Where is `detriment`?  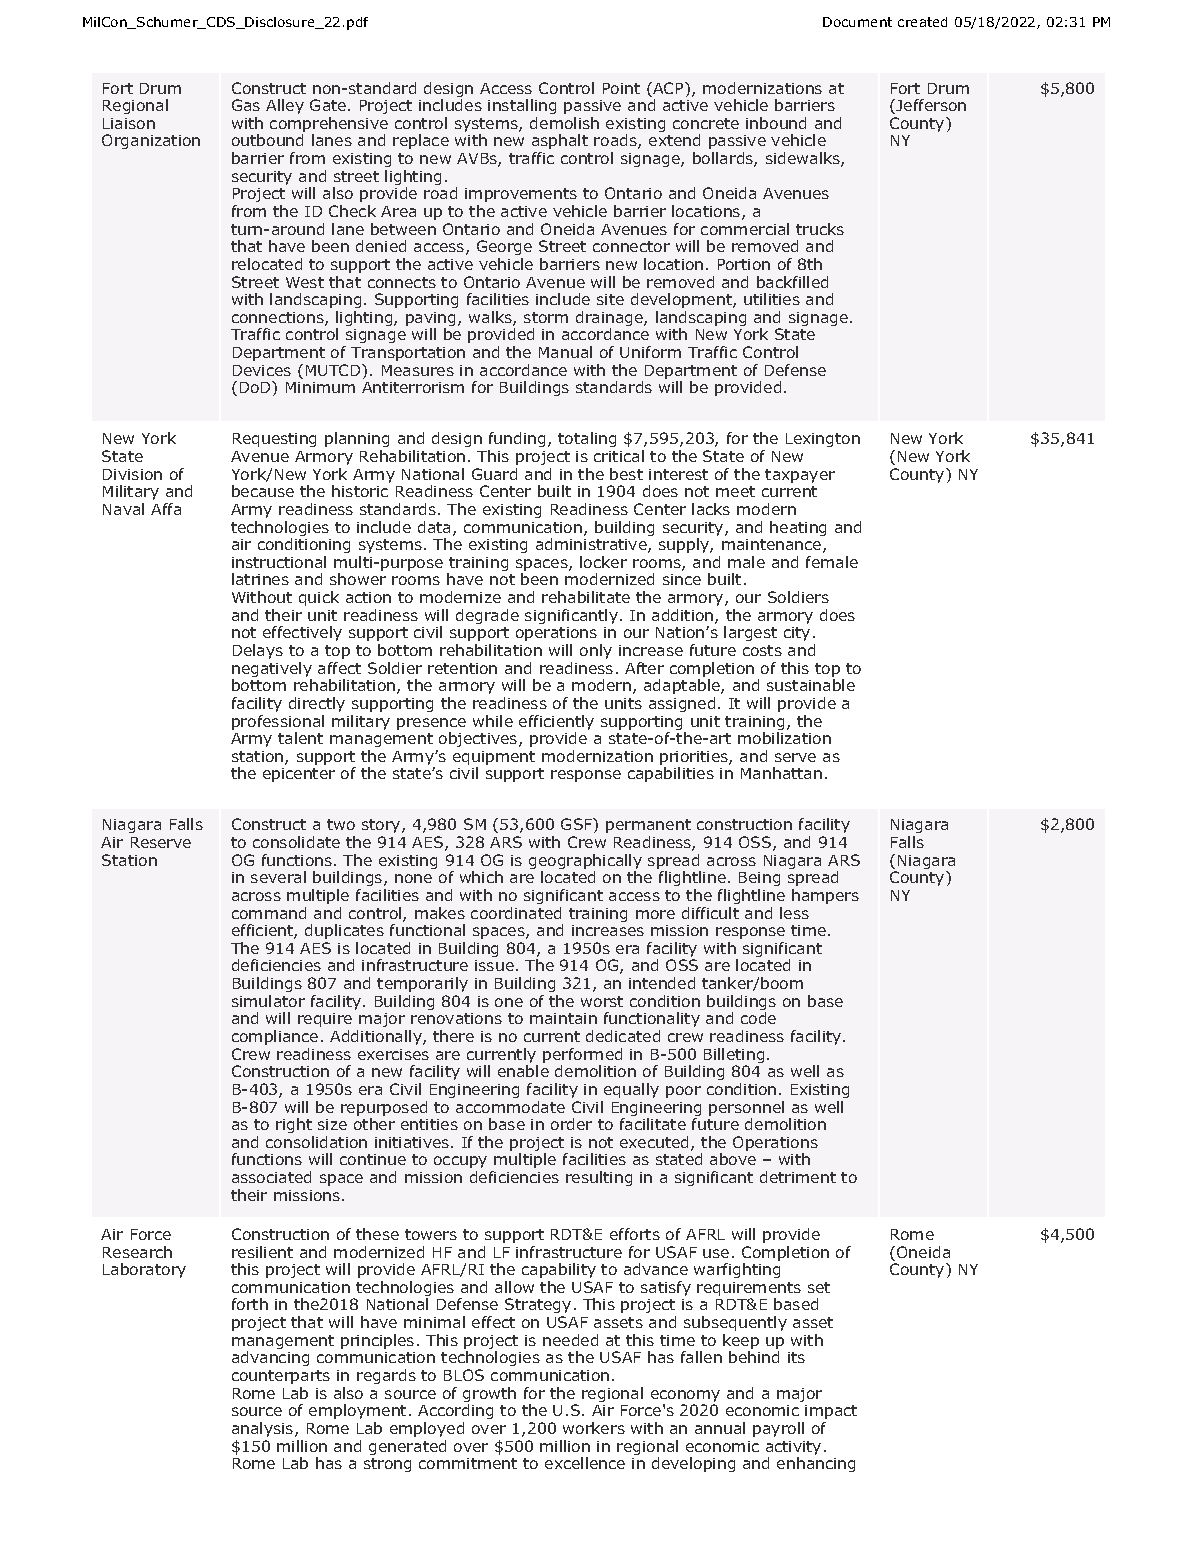 detriment is located at coordinates (798, 1177).
